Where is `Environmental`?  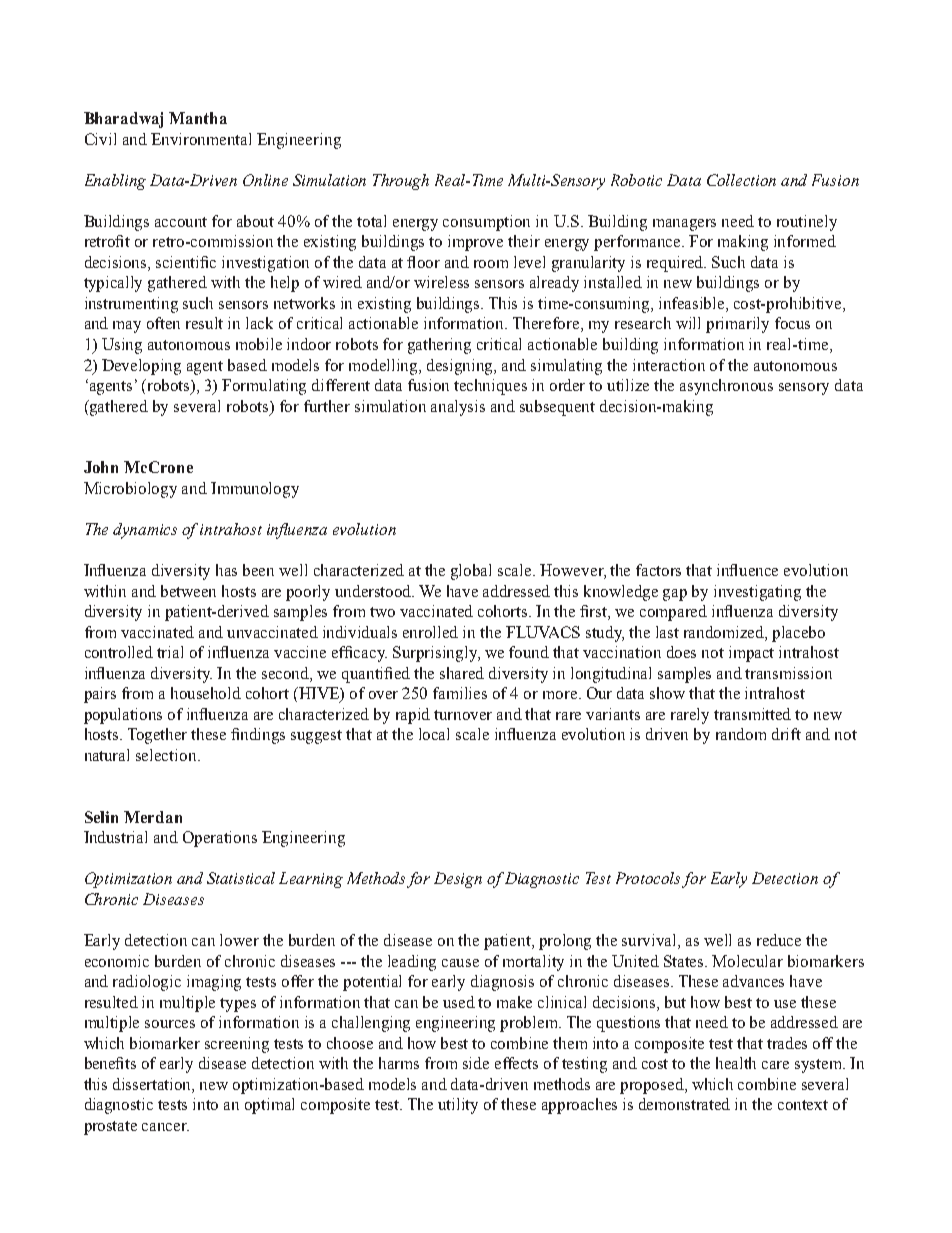 Environmental is located at coordinates (201, 139).
